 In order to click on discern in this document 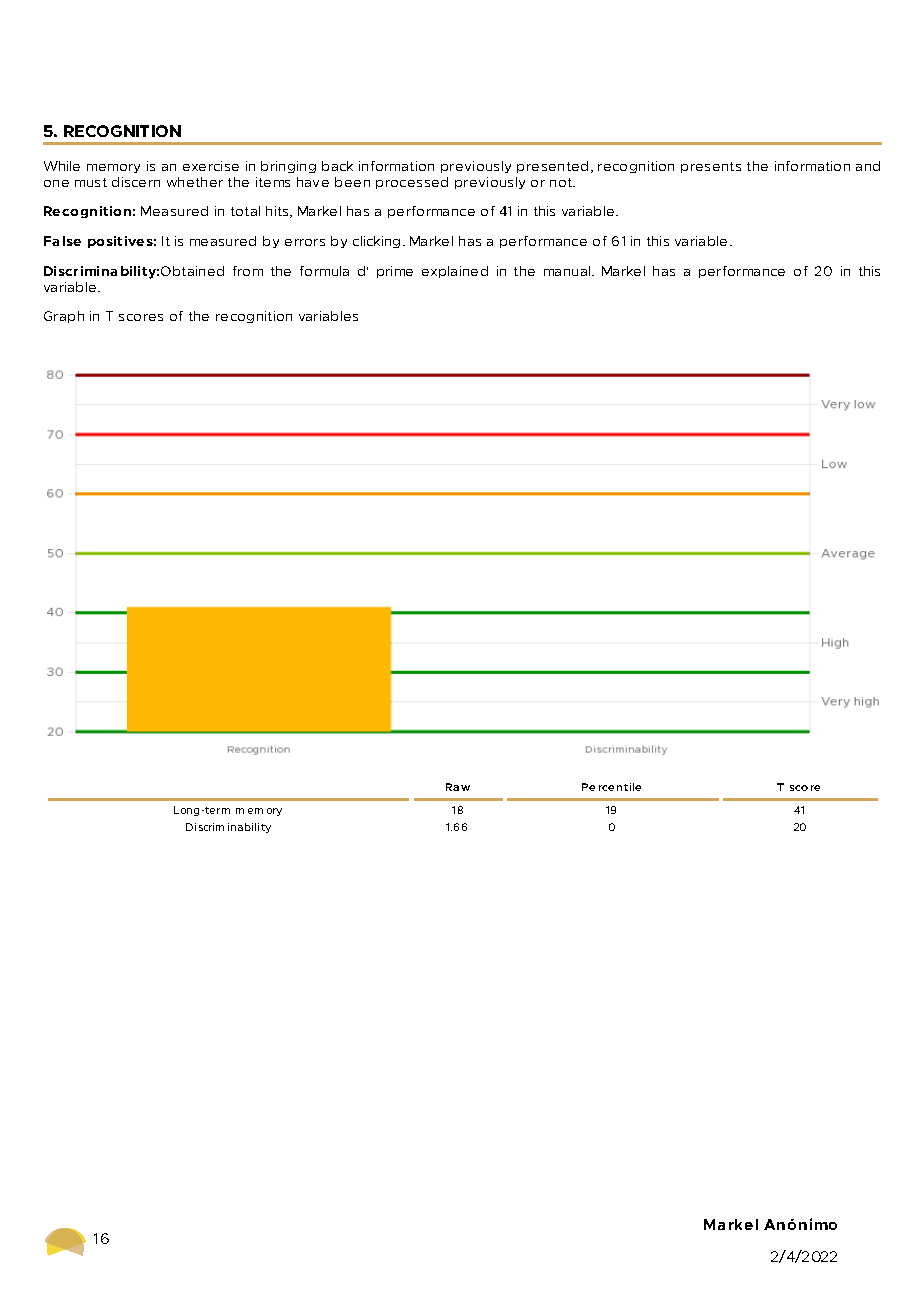, I will do `click(136, 182)`.
